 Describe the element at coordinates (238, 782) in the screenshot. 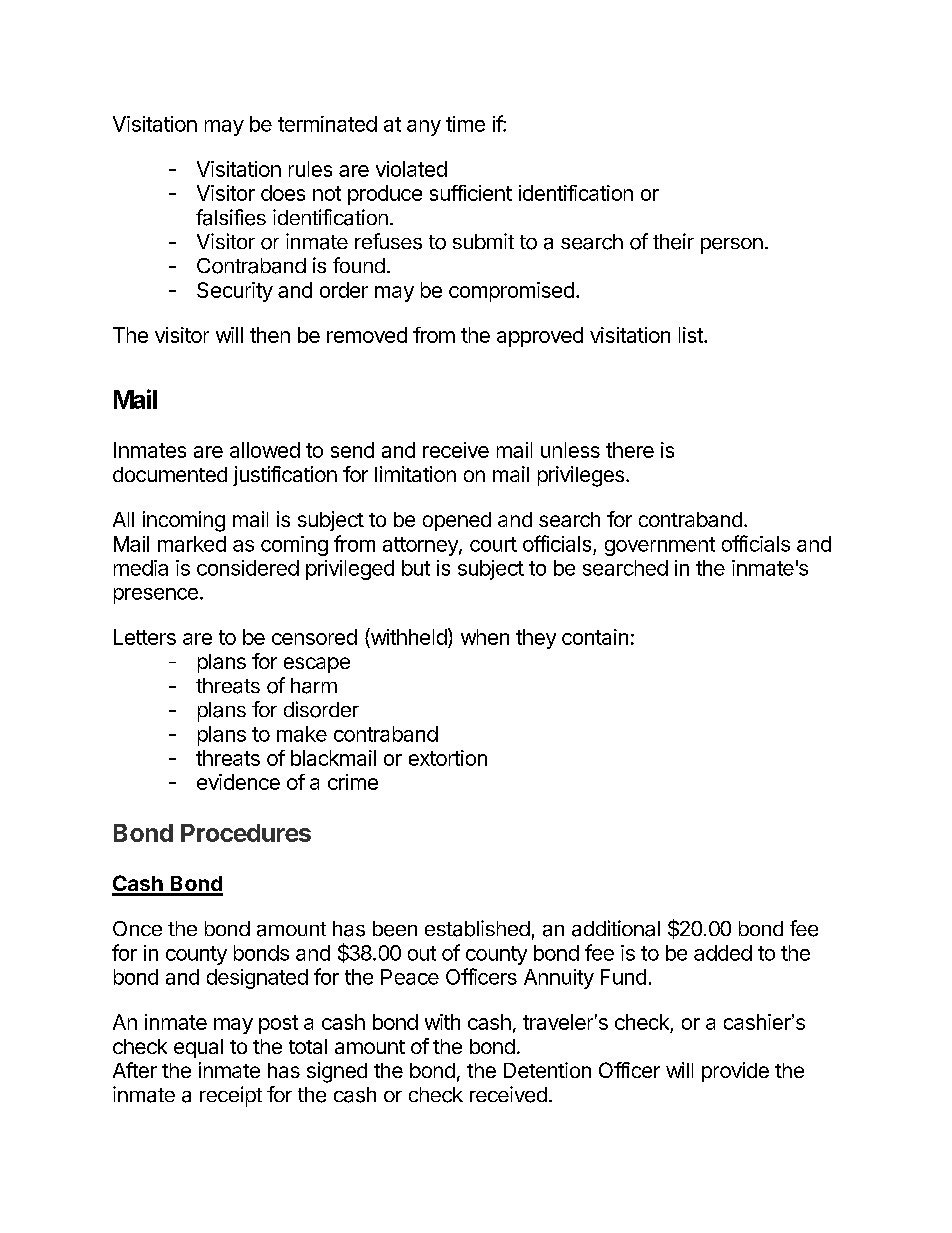

I see `evidence` at that location.
